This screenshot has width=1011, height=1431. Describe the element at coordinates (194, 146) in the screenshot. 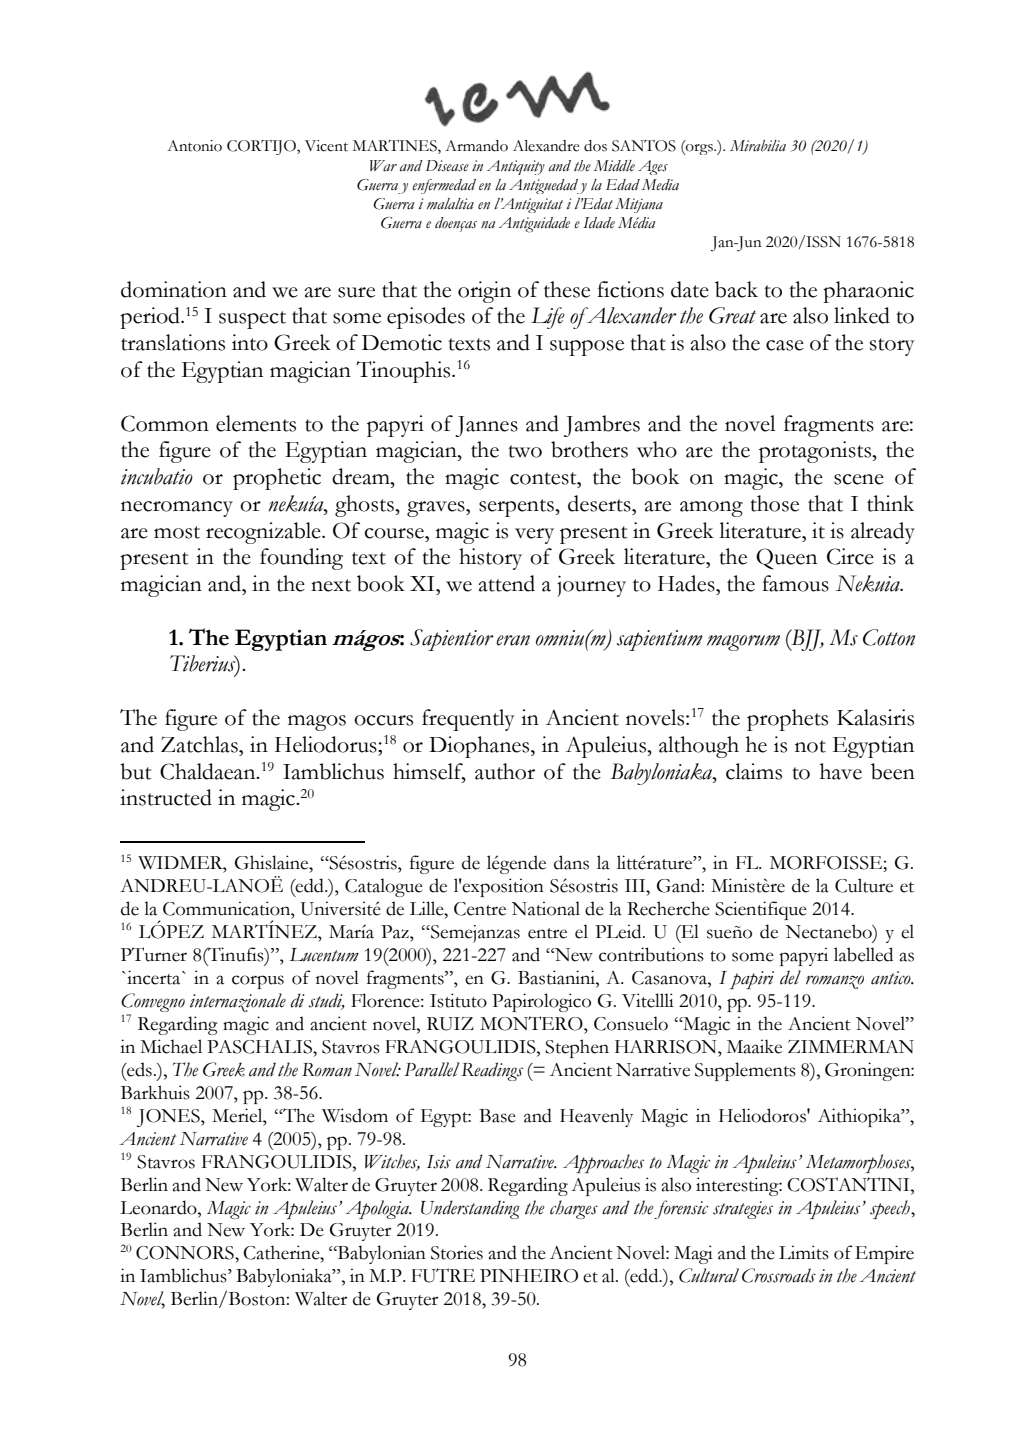

I see `Antonio` at that location.
